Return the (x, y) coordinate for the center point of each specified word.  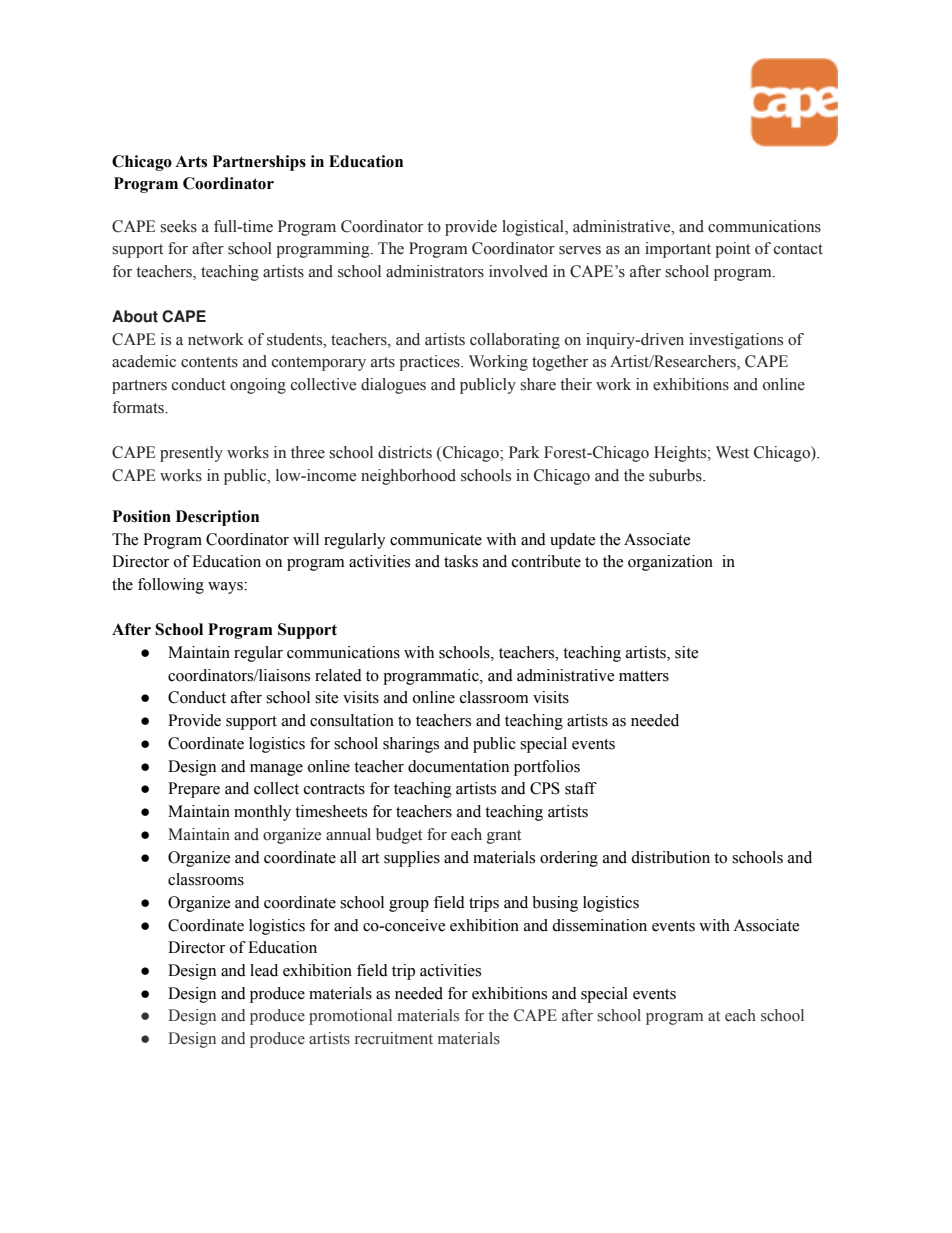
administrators (435, 271)
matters (644, 676)
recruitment (394, 1038)
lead (264, 970)
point (732, 250)
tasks (461, 561)
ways (226, 588)
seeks (178, 226)
